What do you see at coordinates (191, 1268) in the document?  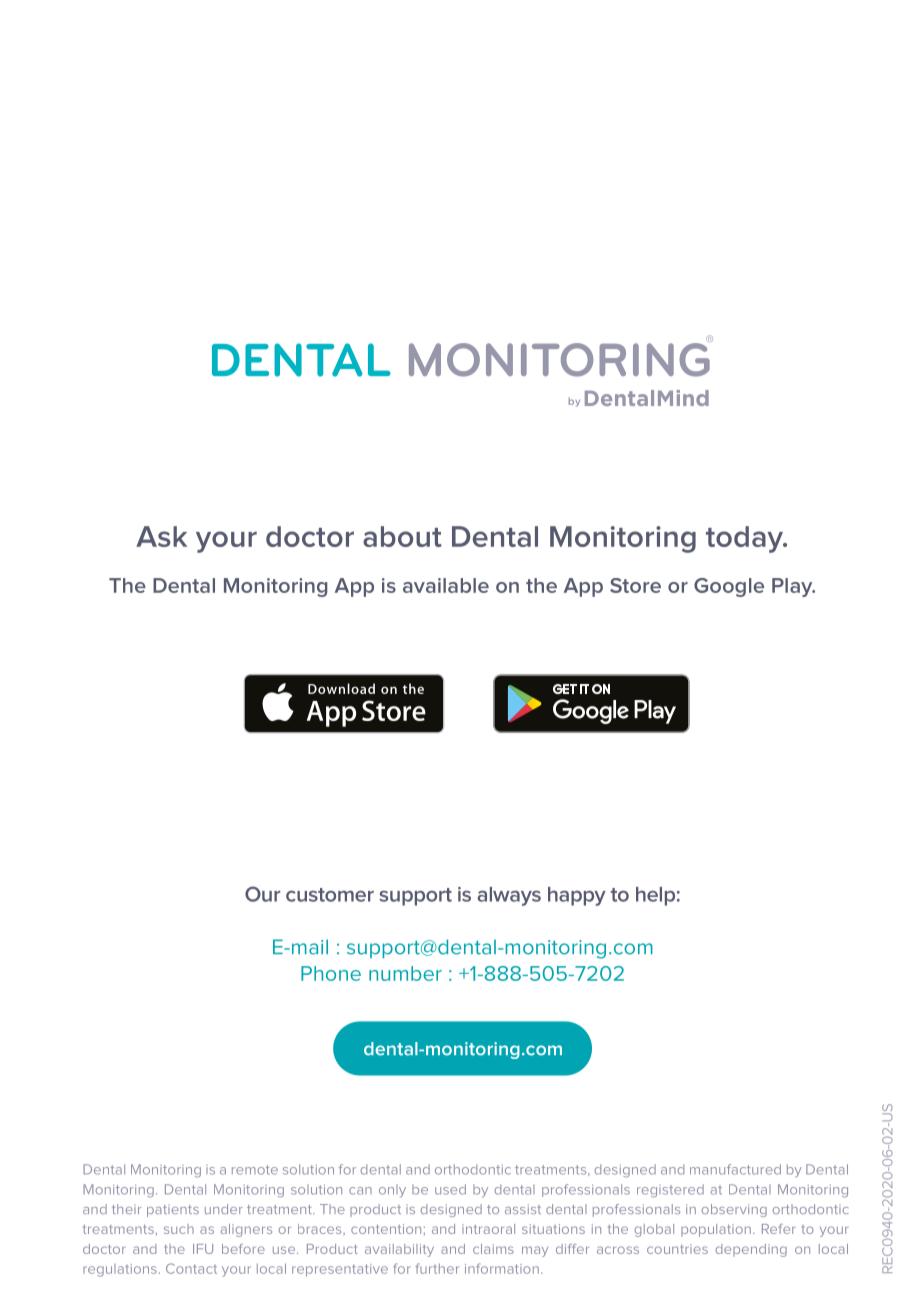 I see `Contact` at bounding box center [191, 1268].
